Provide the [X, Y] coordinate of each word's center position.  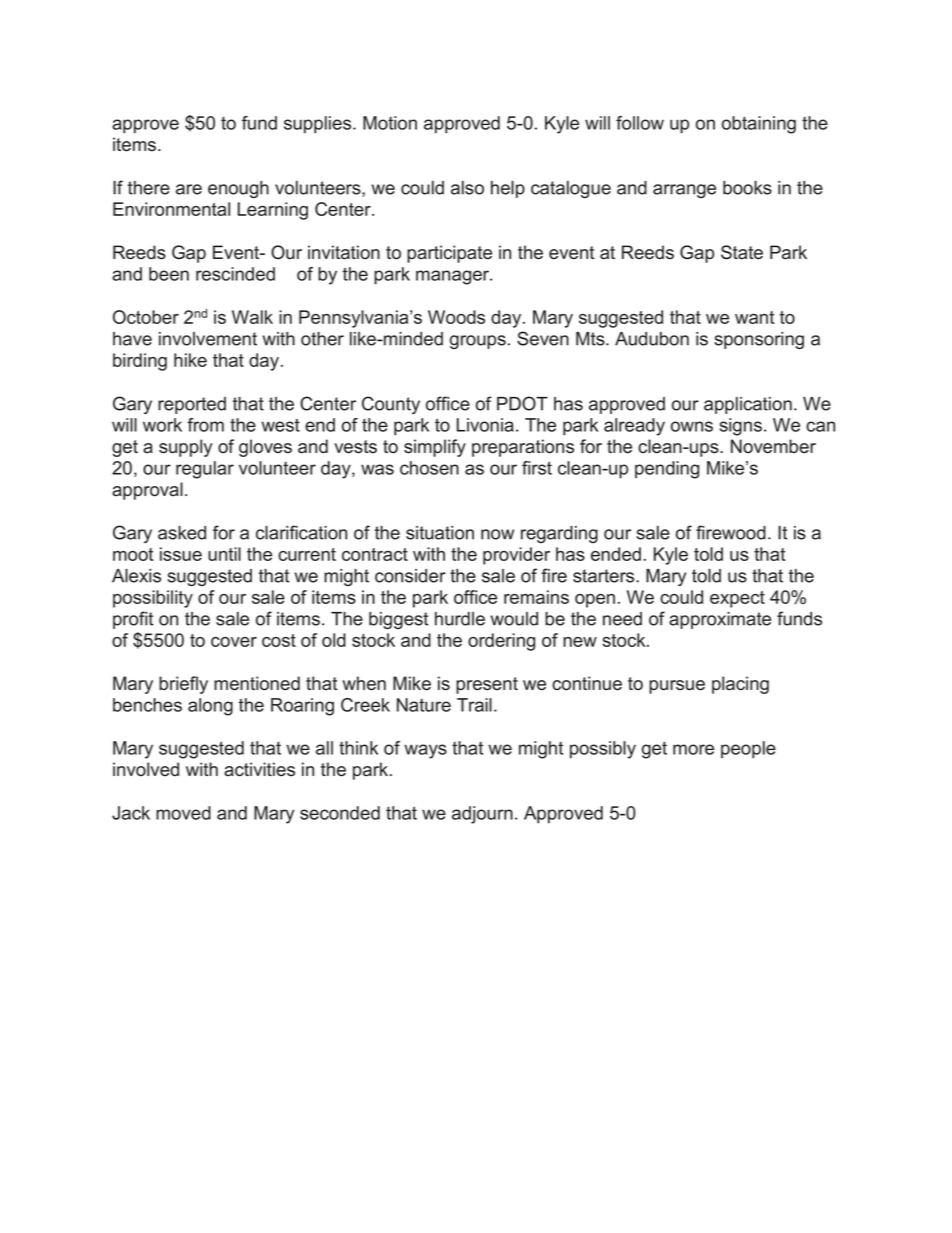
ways [425, 751]
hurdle [460, 619]
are [189, 189]
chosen [429, 468]
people [748, 750]
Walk [252, 317]
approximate [720, 620]
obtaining [759, 125]
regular [205, 470]
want [754, 317]
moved [183, 813]
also [467, 188]
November [773, 446]
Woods [456, 317]
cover [234, 642]
